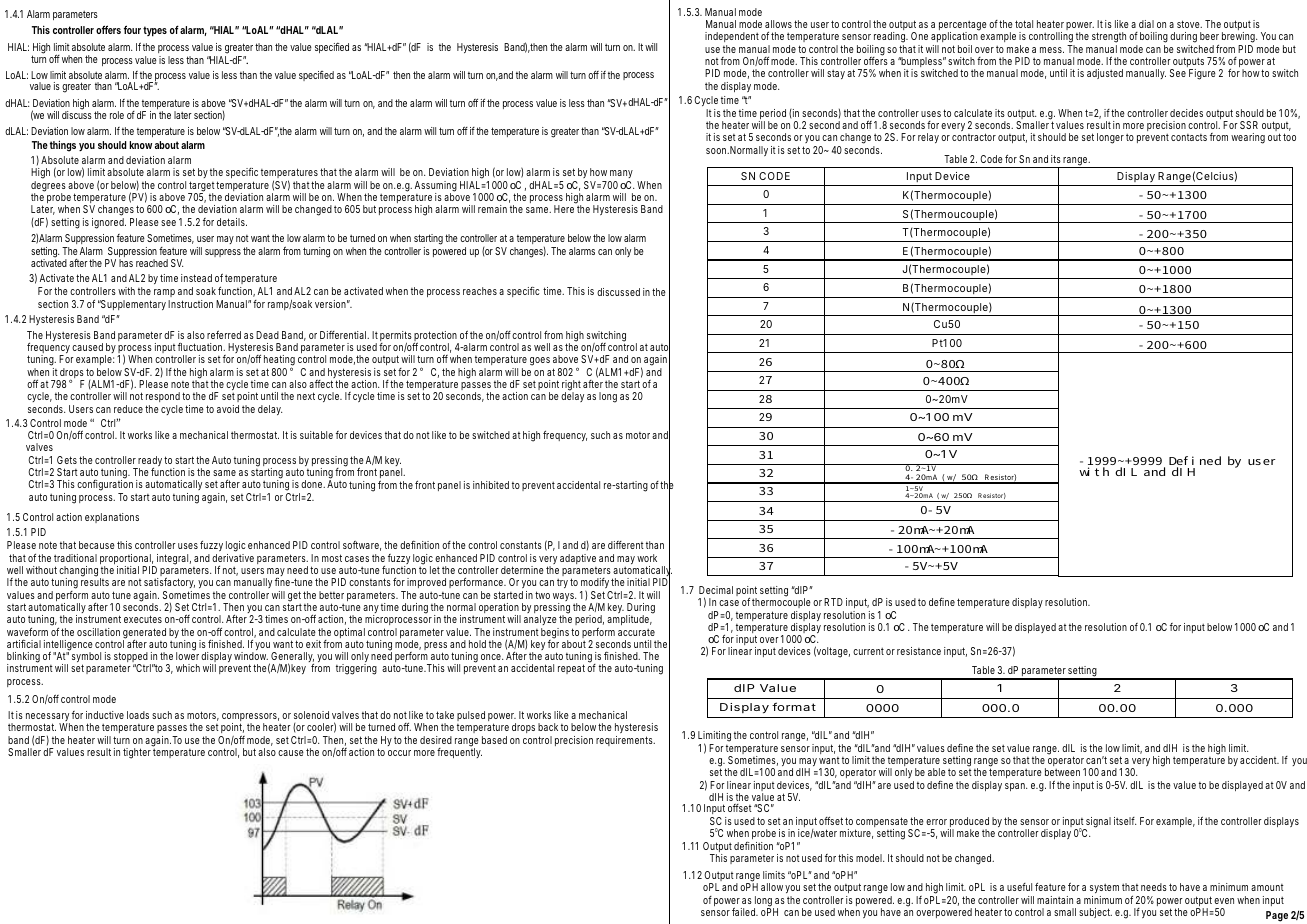 The image size is (1307, 924). Describe the element at coordinates (625, 741) in the screenshot. I see `requirements` at that location.
